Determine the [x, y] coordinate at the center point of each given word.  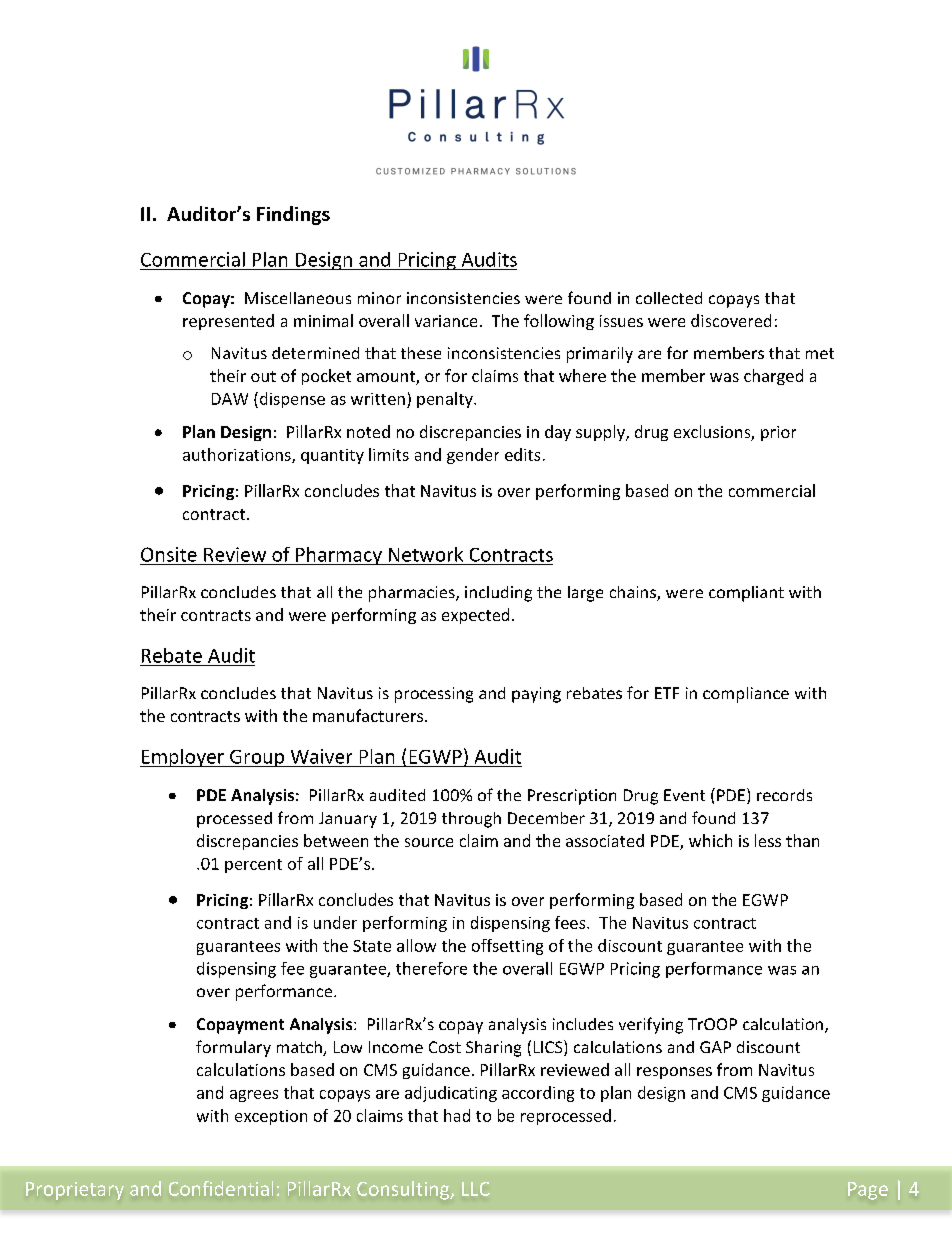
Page [868, 1191]
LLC [476, 1189]
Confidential [221, 1188]
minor [379, 298]
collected [669, 298]
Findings [293, 215]
